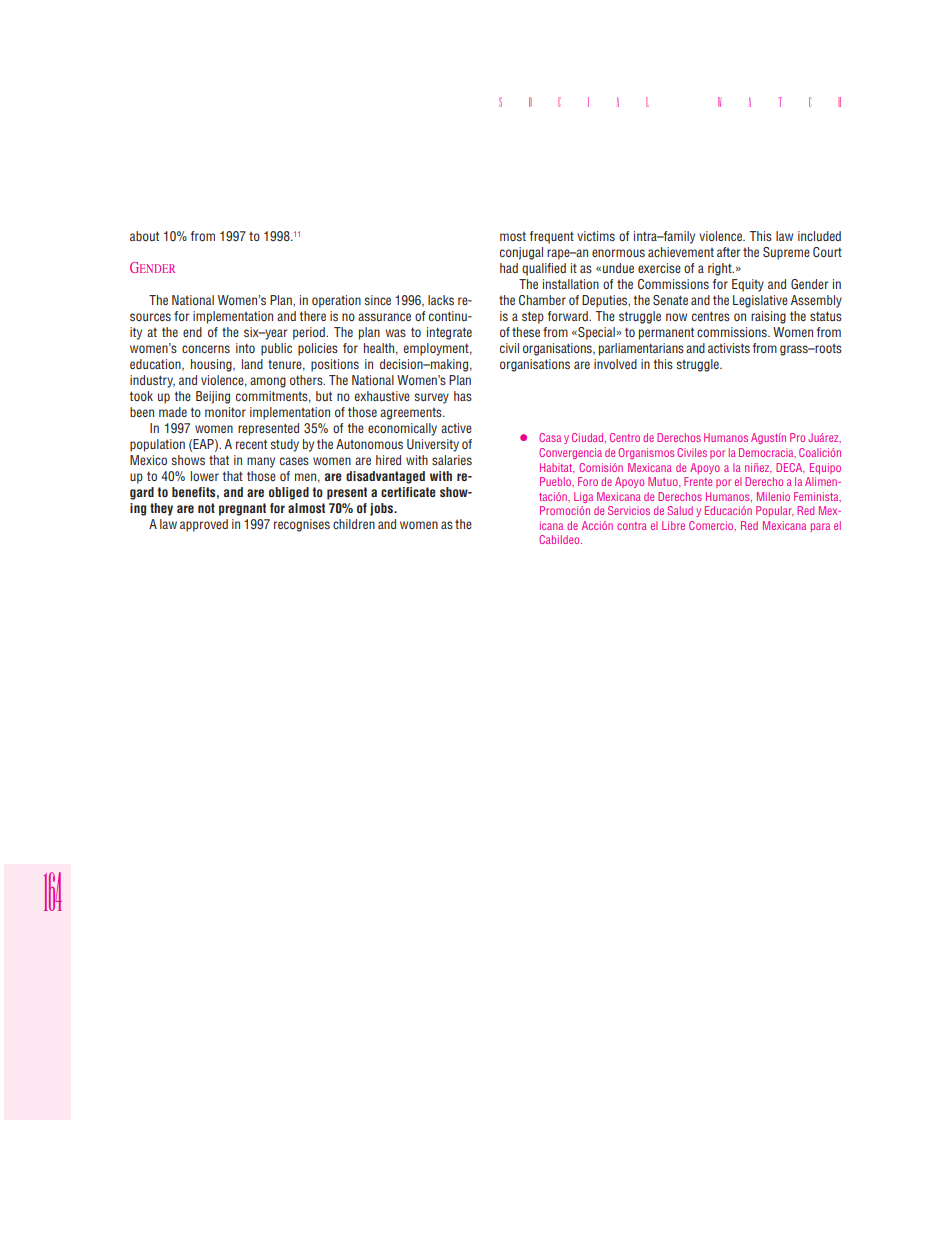 Image resolution: width=952 pixels, height=1233 pixels. What do you see at coordinates (144, 236) in the screenshot?
I see `about` at bounding box center [144, 236].
